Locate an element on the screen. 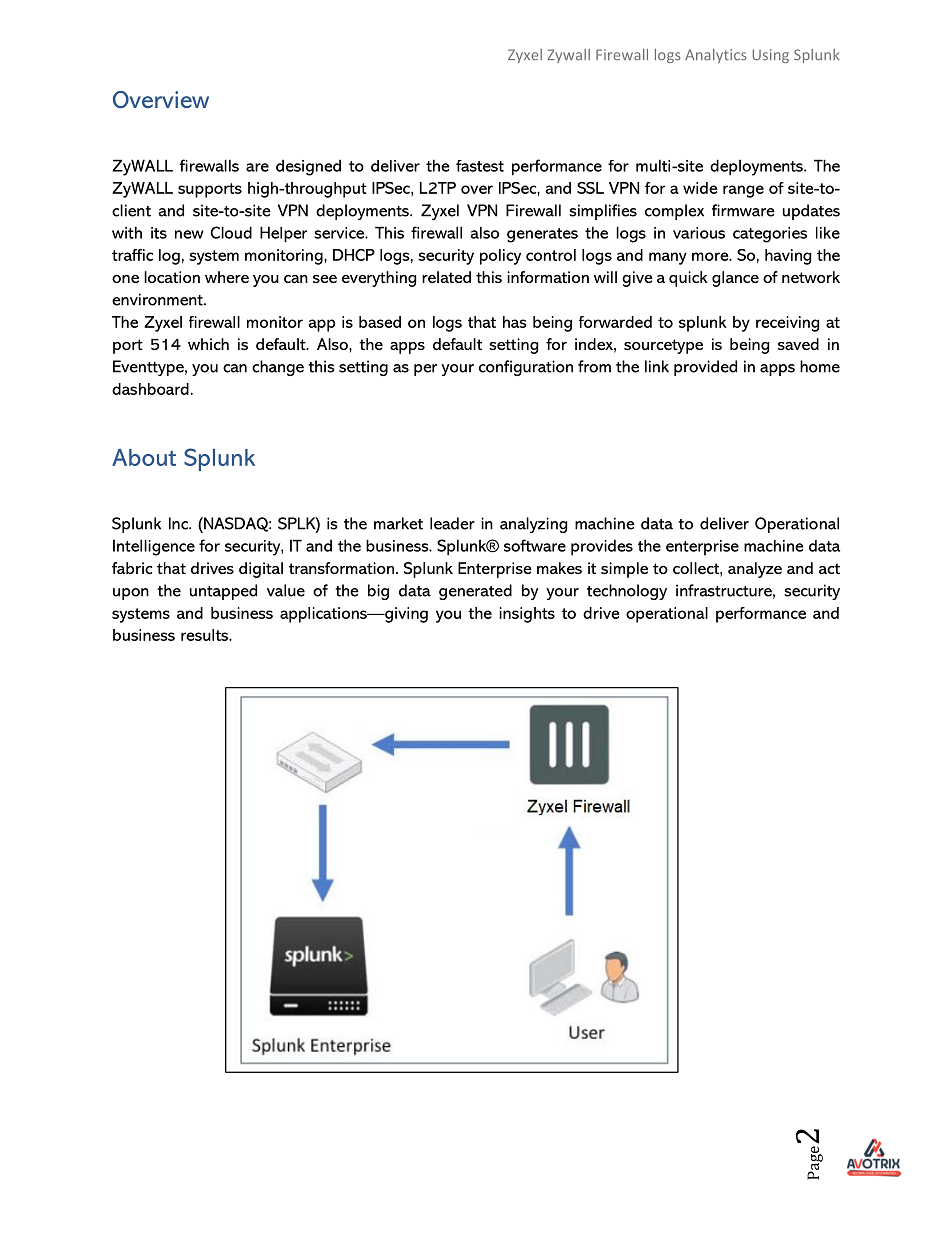 Image resolution: width=952 pixels, height=1233 pixels. firmware is located at coordinates (743, 210).
